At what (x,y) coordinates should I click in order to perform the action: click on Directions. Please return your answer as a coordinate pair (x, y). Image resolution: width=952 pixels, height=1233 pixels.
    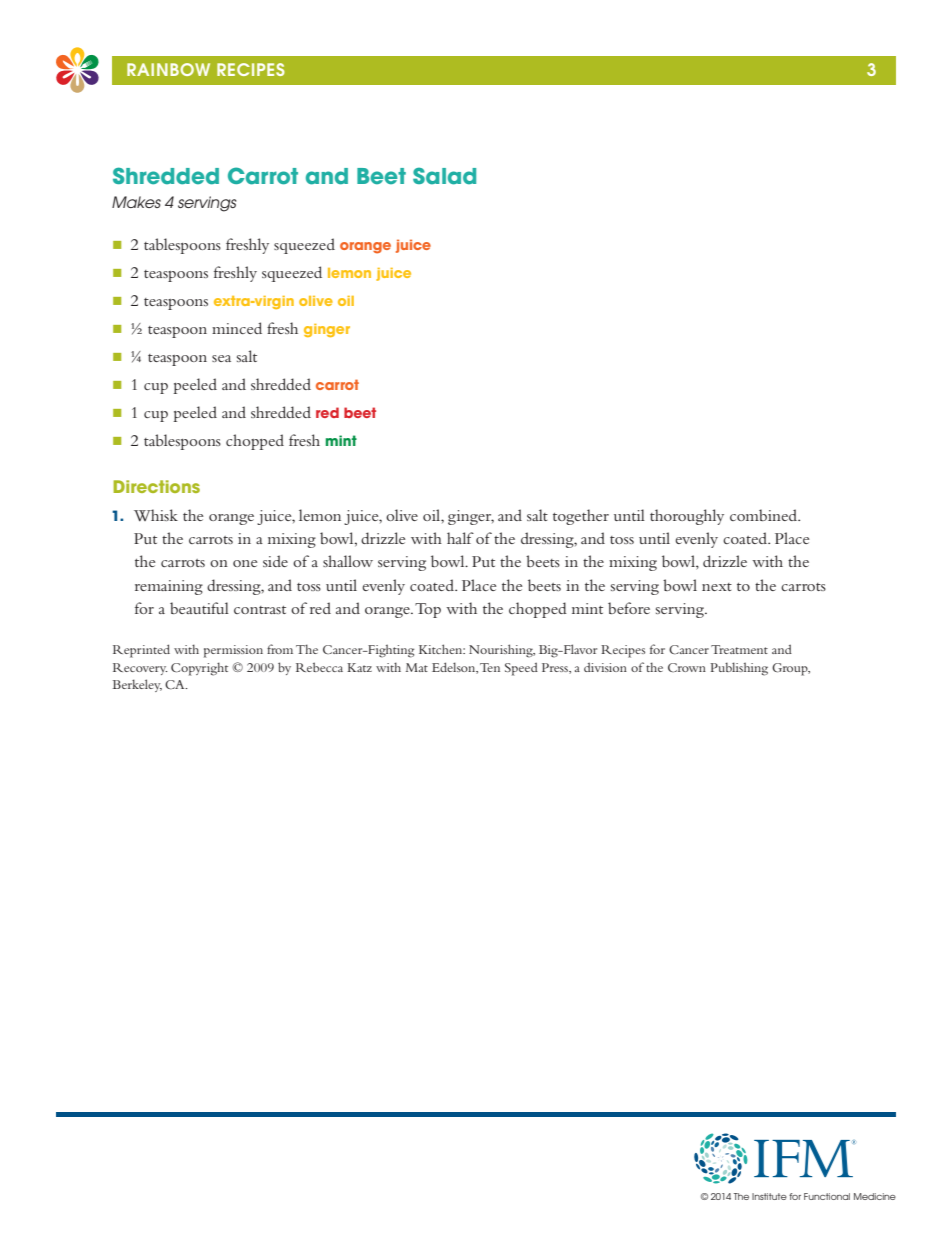
    Looking at the image, I should click on (156, 486).
